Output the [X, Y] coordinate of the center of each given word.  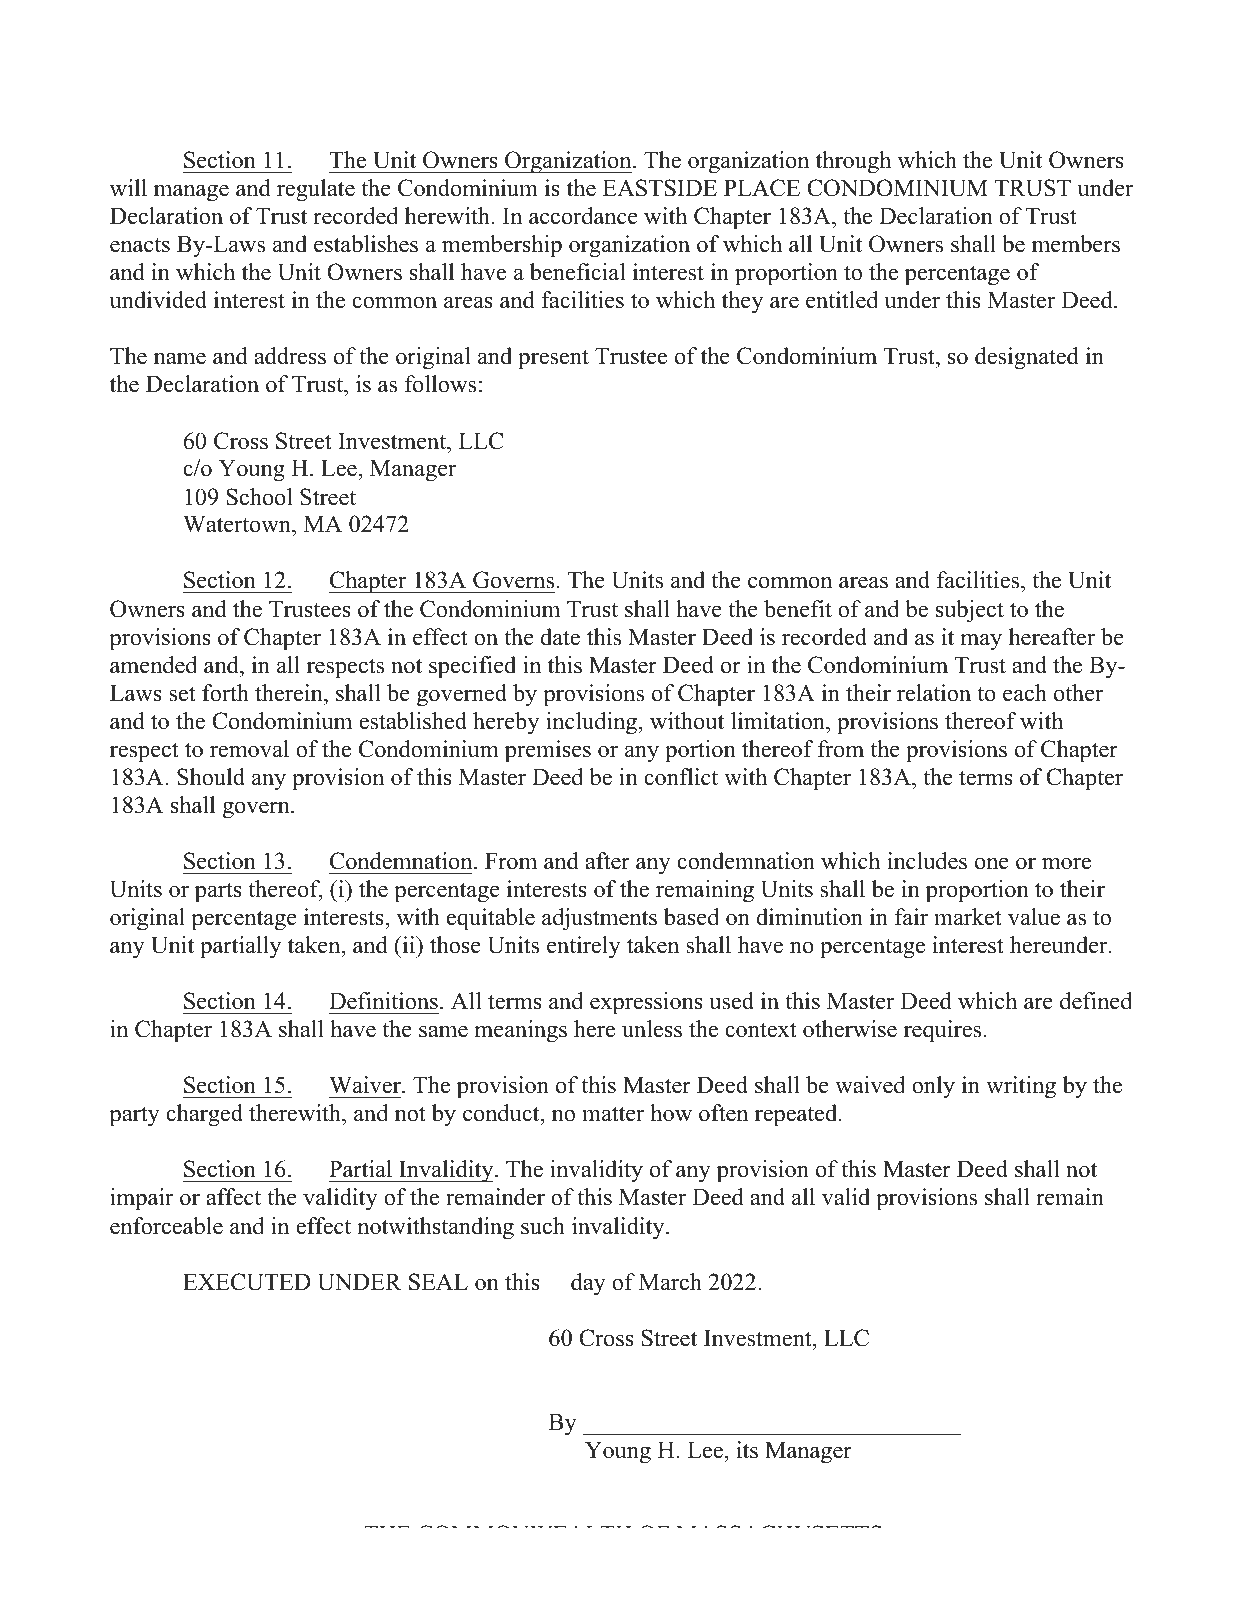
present [553, 359]
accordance [583, 216]
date [560, 637]
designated [1027, 358]
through [853, 162]
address [290, 356]
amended [153, 665]
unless [652, 1029]
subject [970, 611]
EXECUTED [247, 1282]
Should [211, 777]
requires [942, 1031]
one [992, 863]
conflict [681, 777]
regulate [316, 190]
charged [204, 1115]
